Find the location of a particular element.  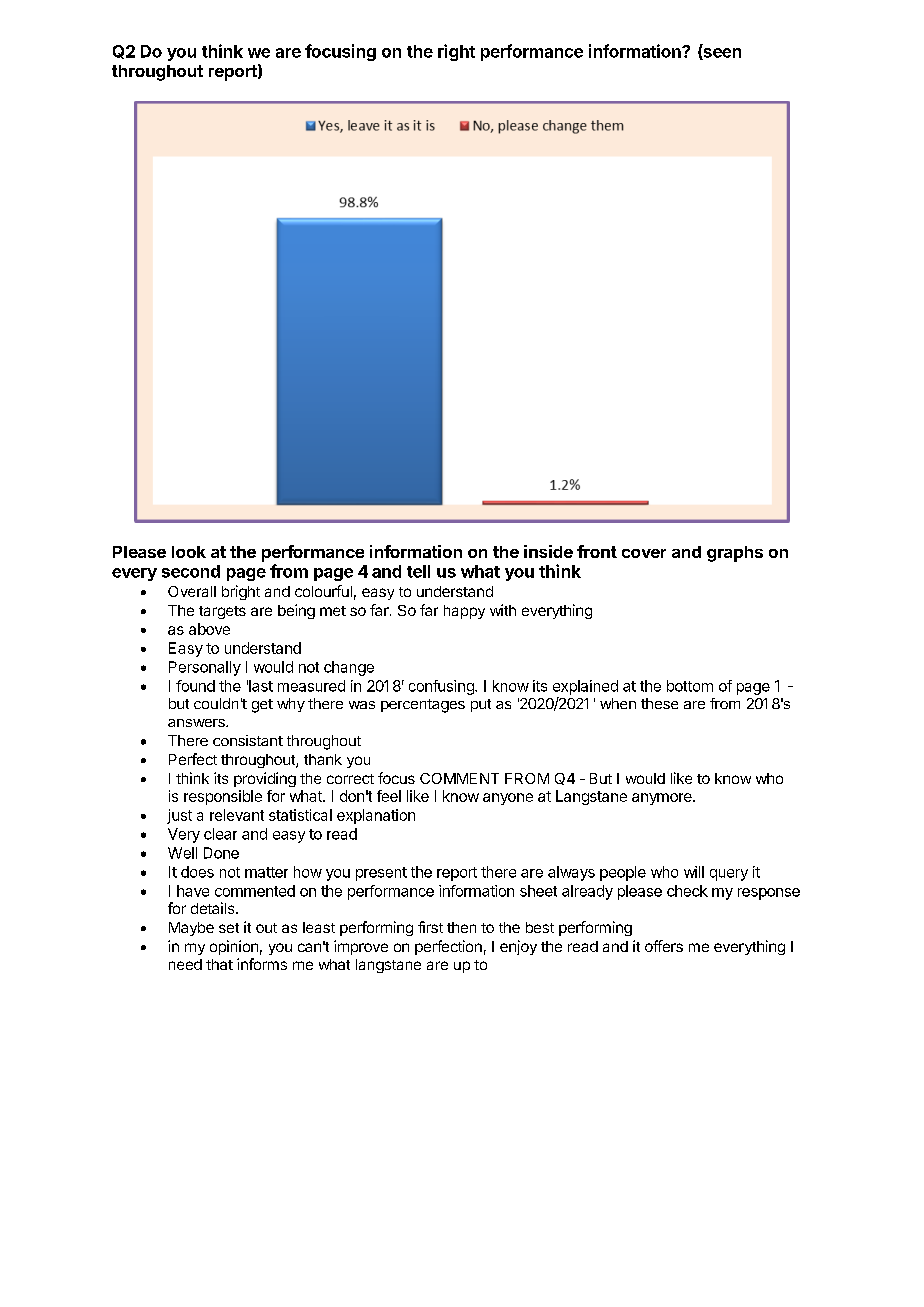

sheet is located at coordinates (538, 891).
